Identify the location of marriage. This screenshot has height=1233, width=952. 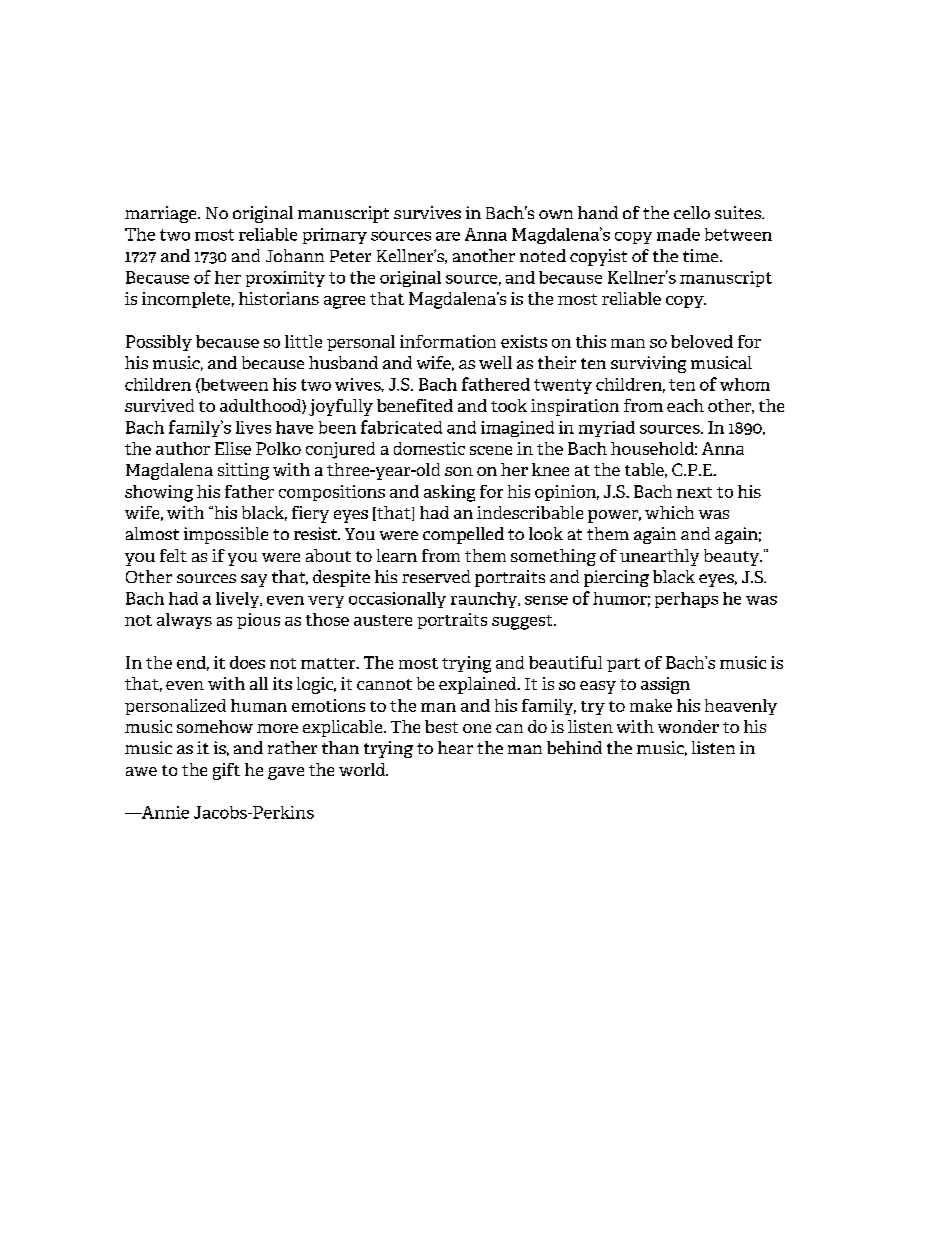
(162, 214).
